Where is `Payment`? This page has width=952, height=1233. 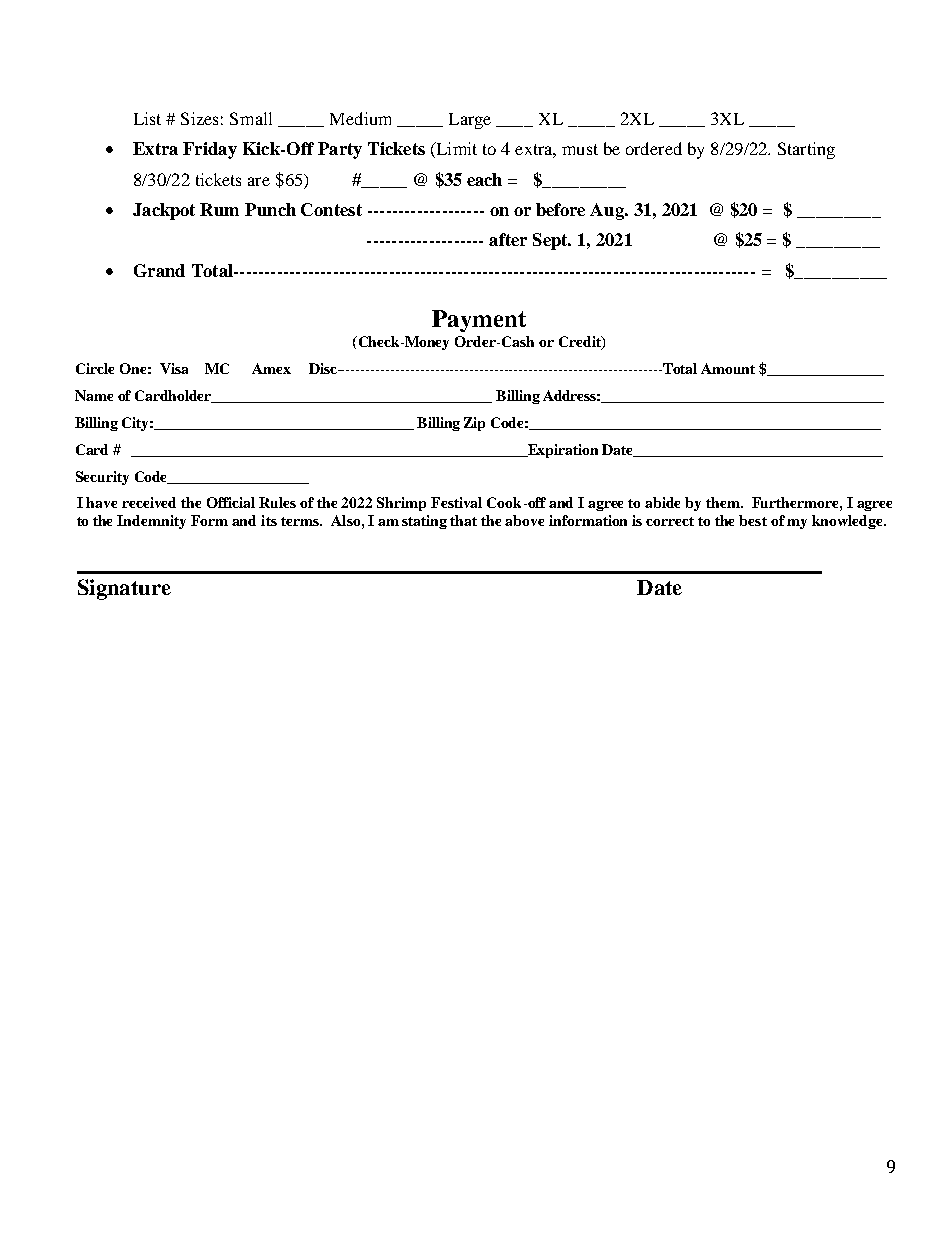 Payment is located at coordinates (479, 321).
